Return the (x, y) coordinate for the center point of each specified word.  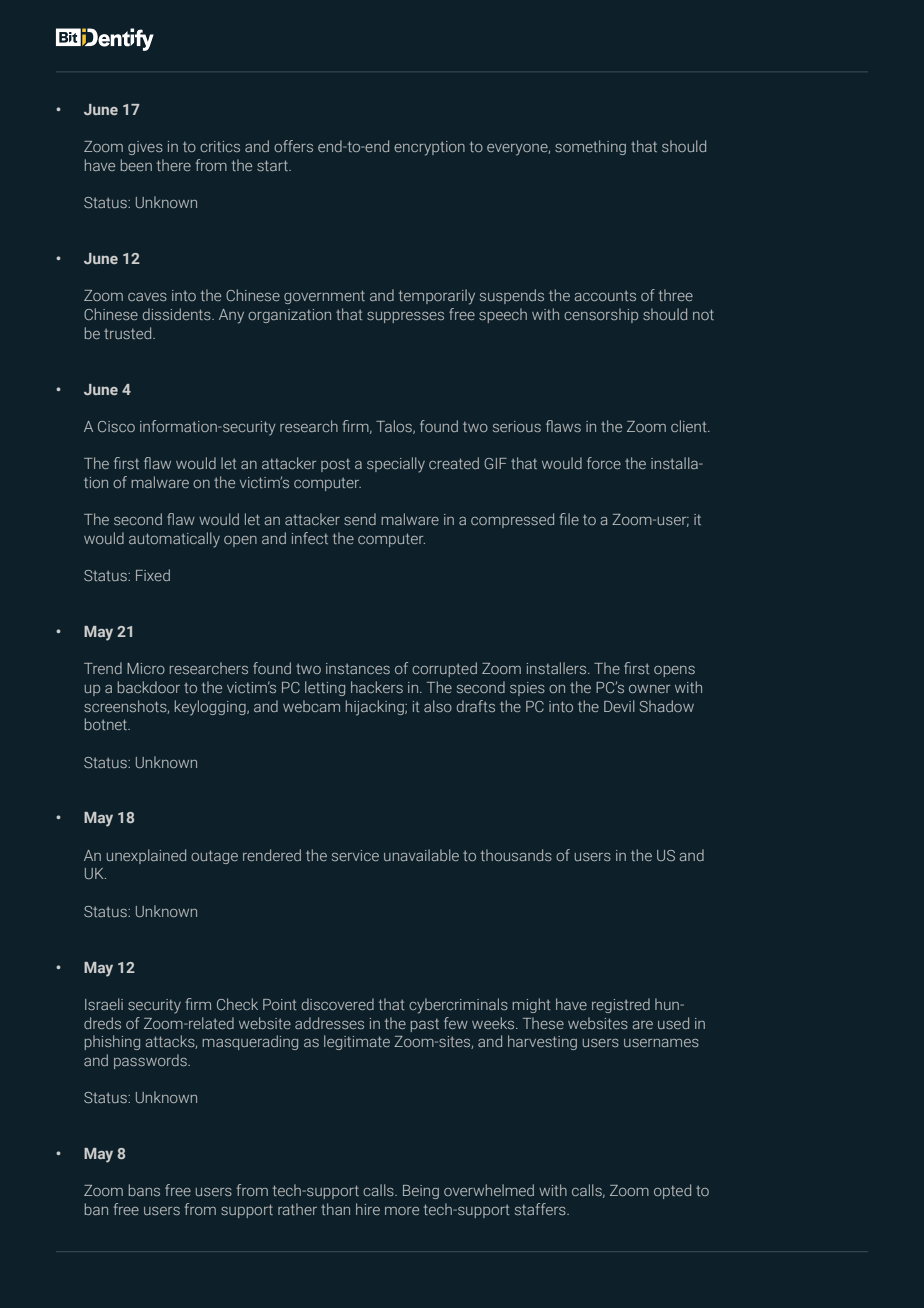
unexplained (146, 856)
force (604, 463)
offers (293, 146)
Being (421, 1192)
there (174, 165)
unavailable (421, 855)
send (360, 519)
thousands (516, 855)
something (590, 147)
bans (144, 1190)
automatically (174, 540)
